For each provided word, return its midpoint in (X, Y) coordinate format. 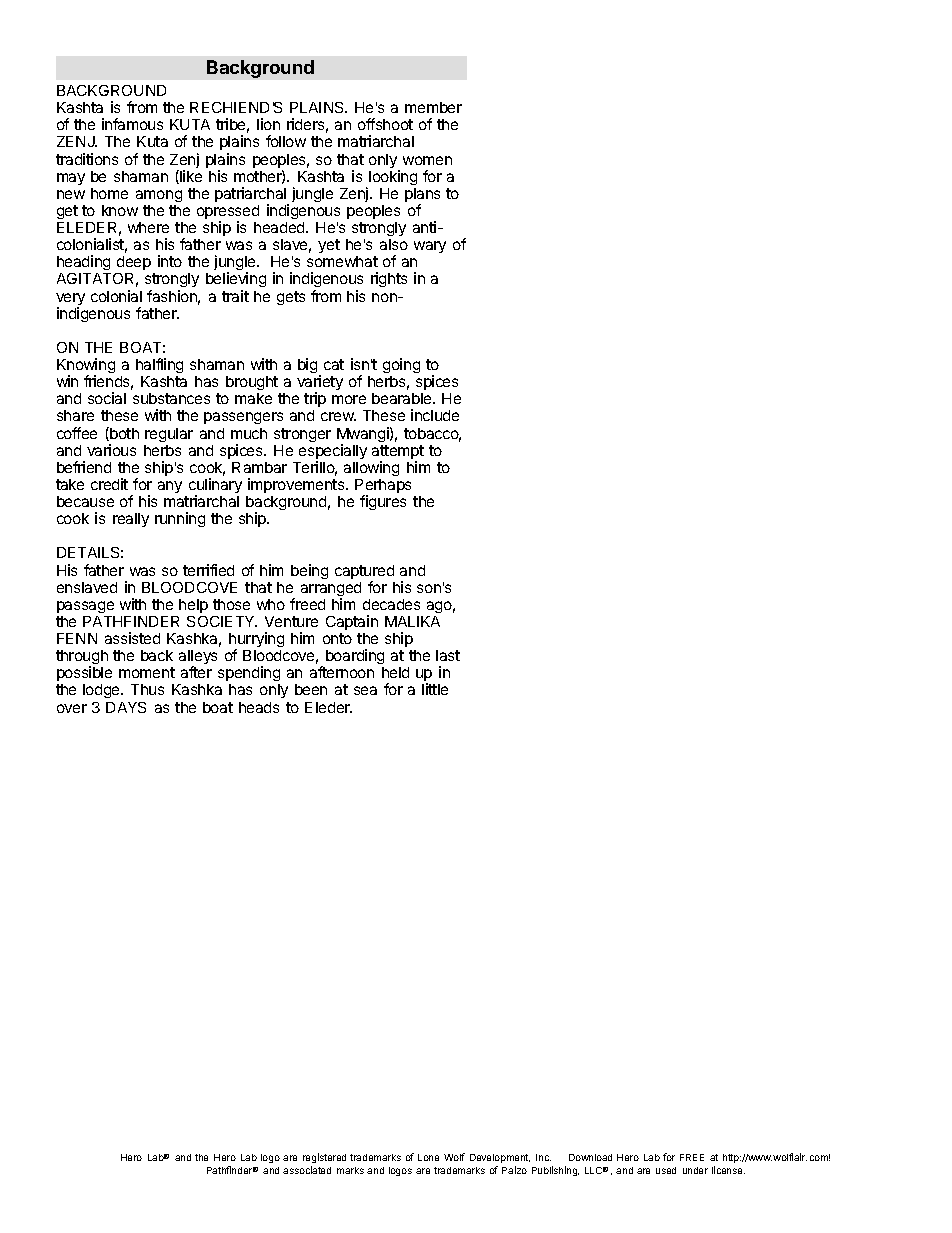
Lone (428, 1157)
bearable (403, 398)
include (435, 415)
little (435, 689)
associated (307, 1170)
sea (365, 690)
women (427, 160)
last (448, 655)
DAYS (126, 707)
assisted (132, 638)
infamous (132, 124)
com (820, 1157)
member (433, 107)
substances (171, 398)
